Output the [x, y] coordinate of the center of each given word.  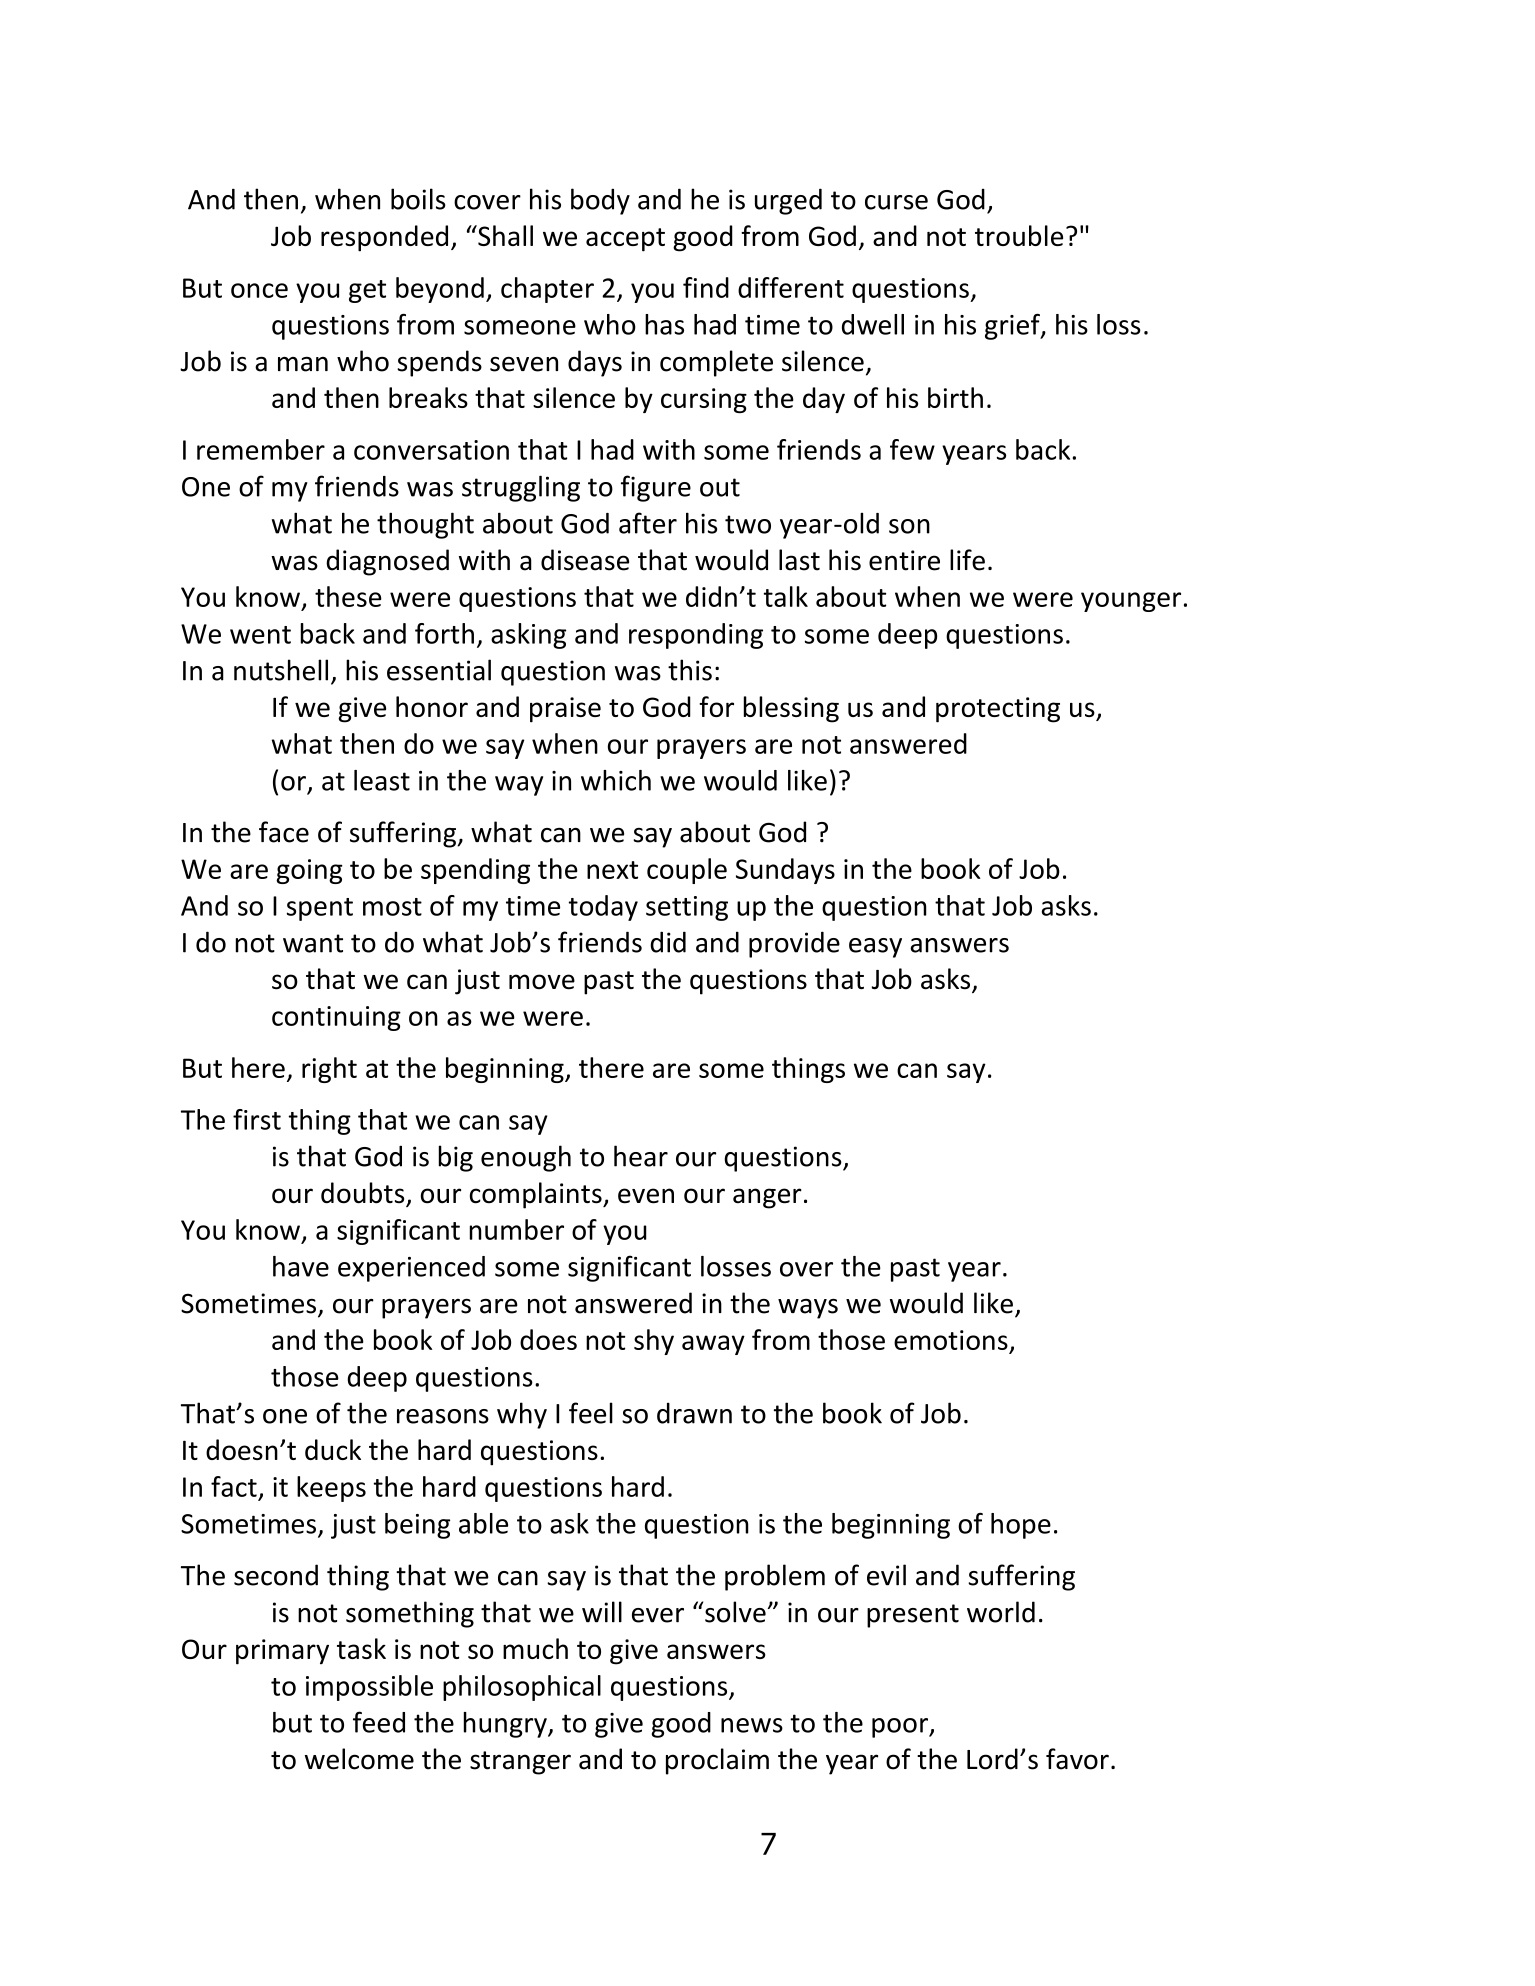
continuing [336, 1018]
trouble [1019, 235]
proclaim [717, 1761]
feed [379, 1722]
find [706, 287]
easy [875, 948]
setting [687, 908]
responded [384, 238]
